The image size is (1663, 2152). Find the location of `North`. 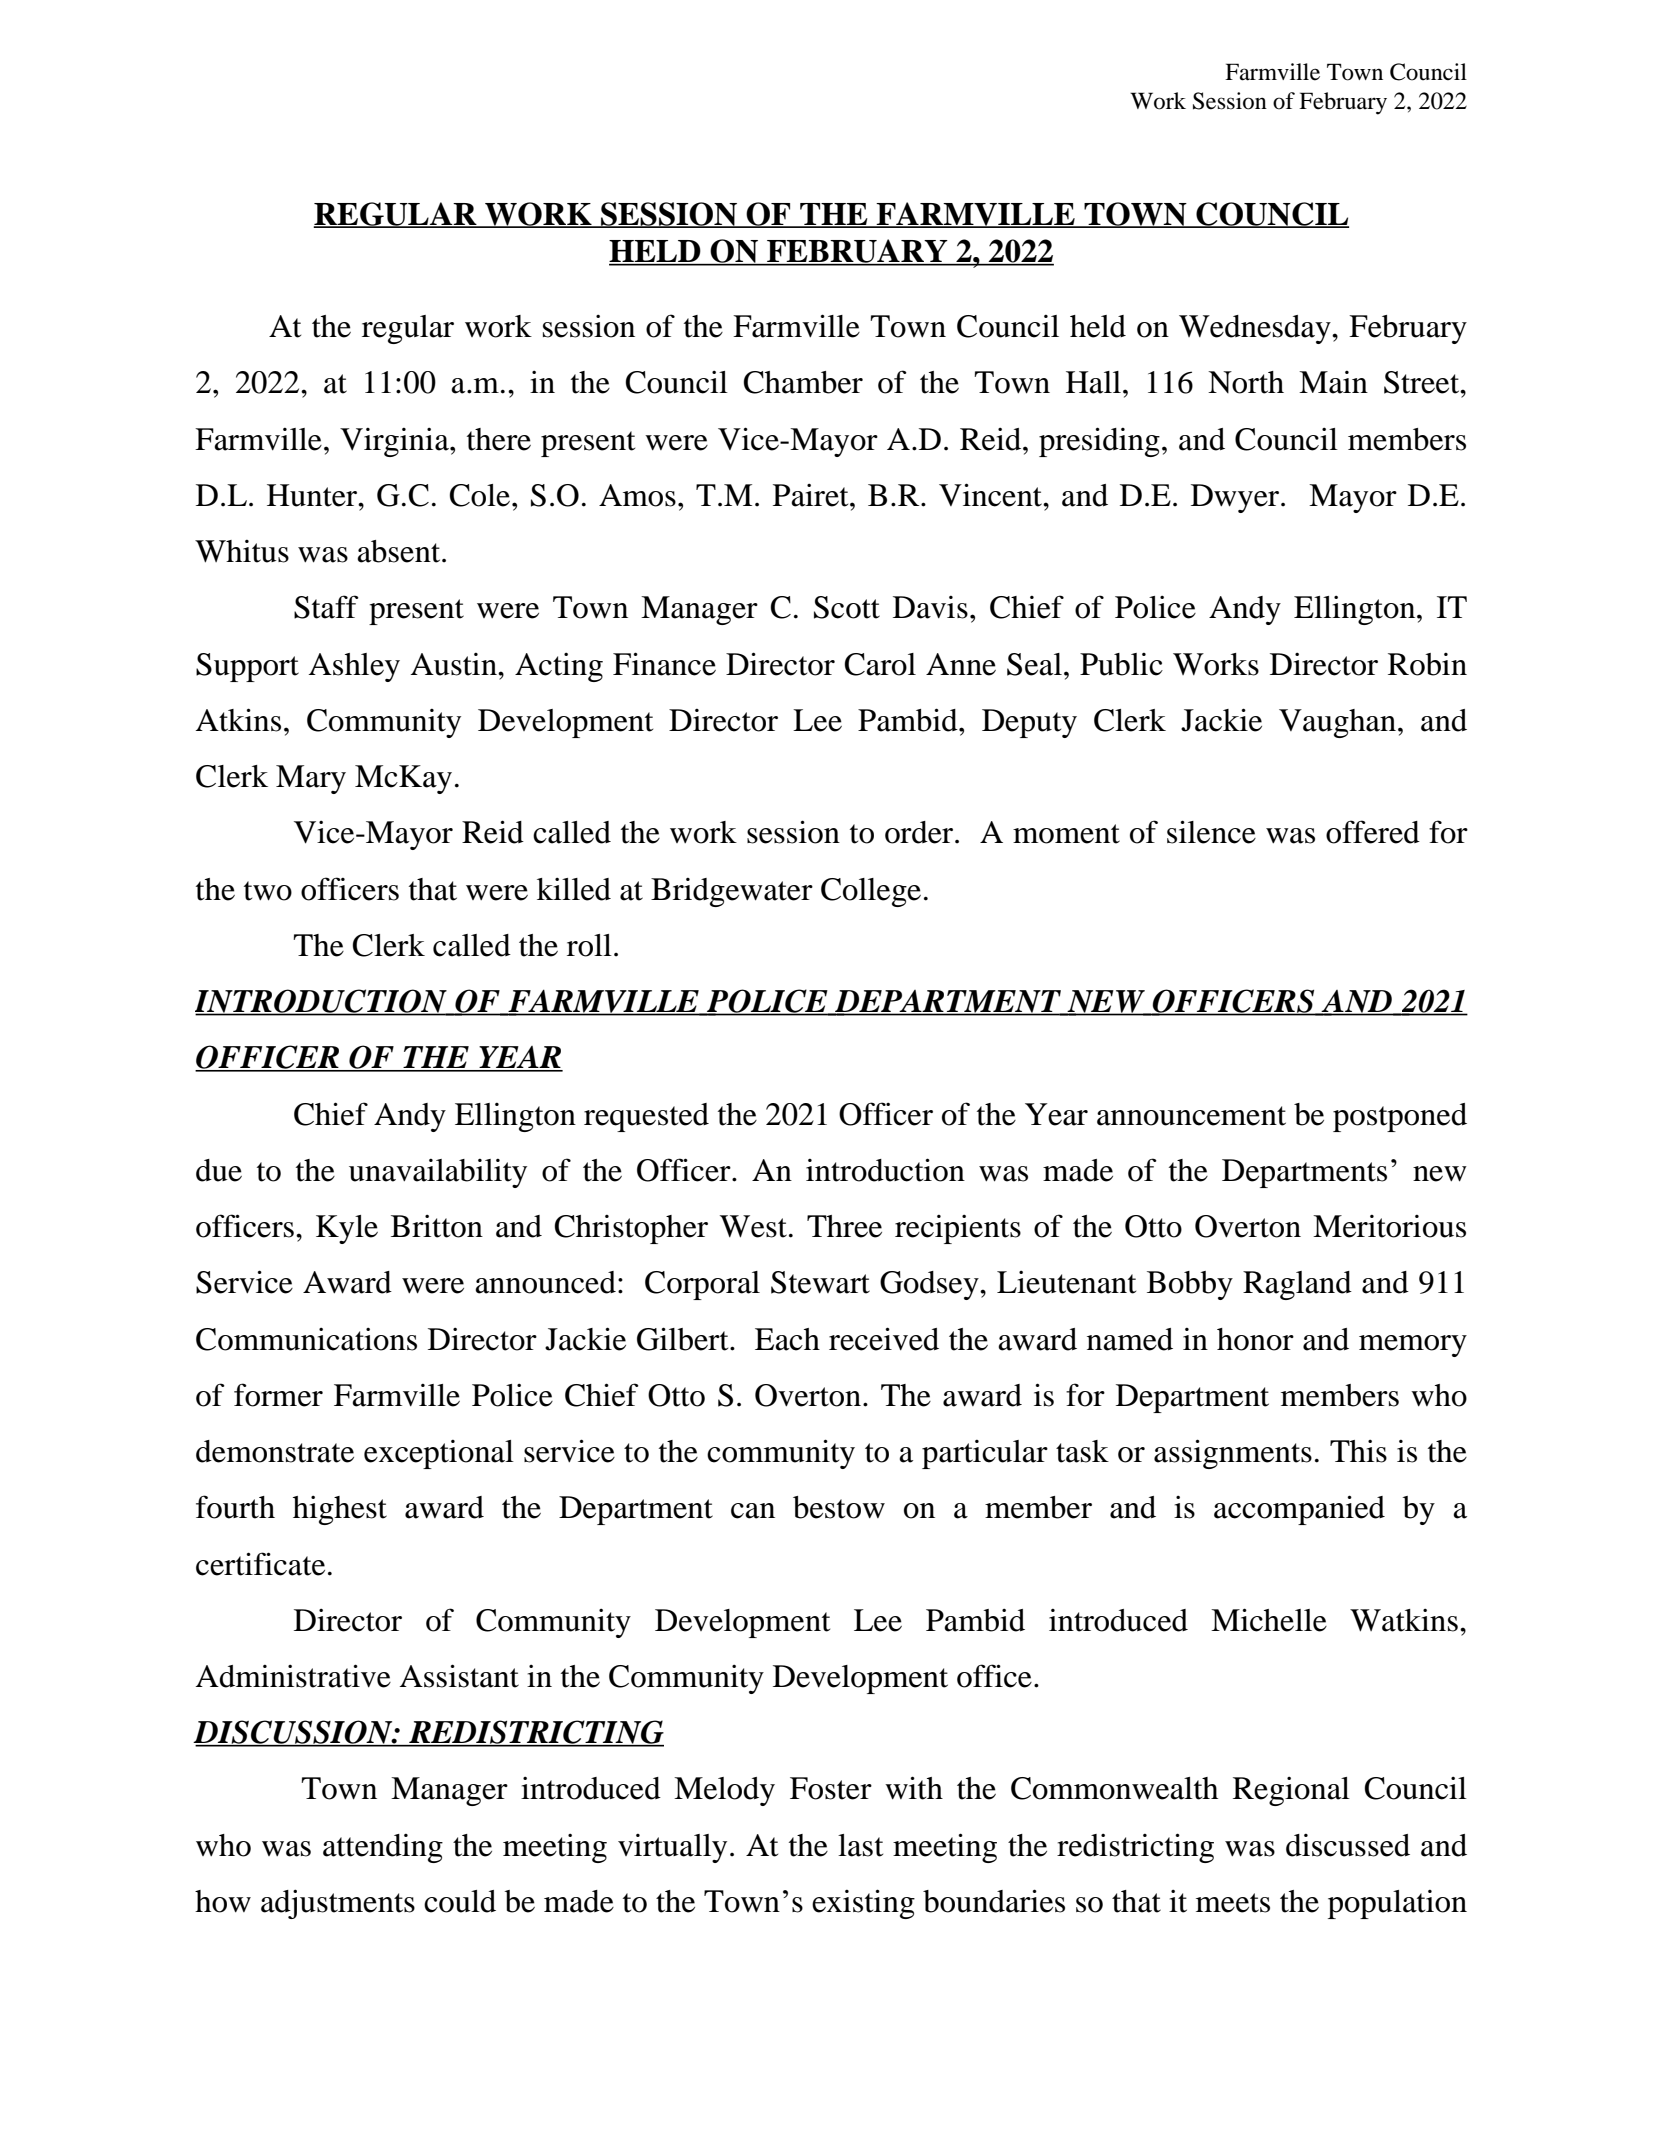

North is located at coordinates (1246, 382).
